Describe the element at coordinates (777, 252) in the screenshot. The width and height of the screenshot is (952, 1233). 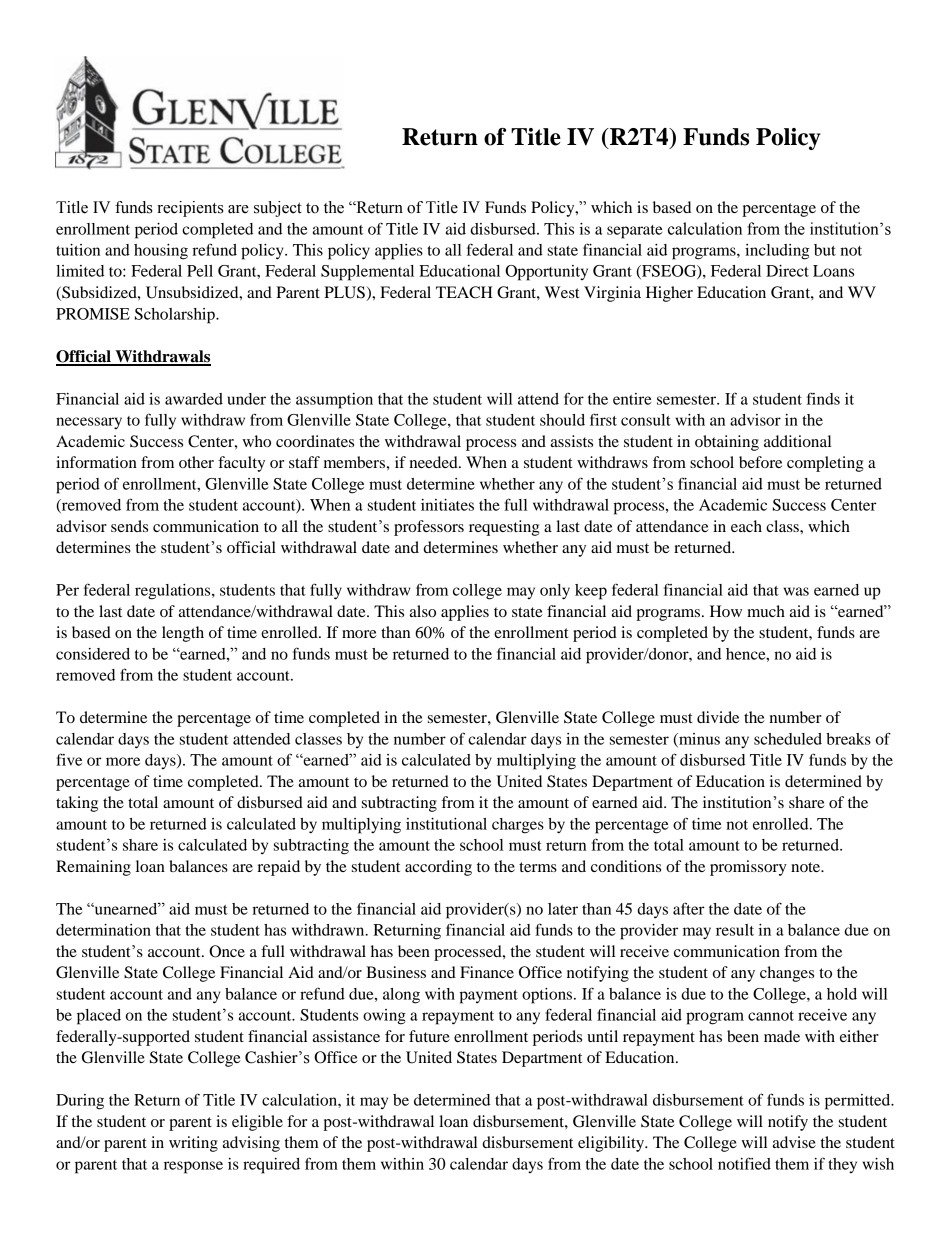
I see `including` at that location.
